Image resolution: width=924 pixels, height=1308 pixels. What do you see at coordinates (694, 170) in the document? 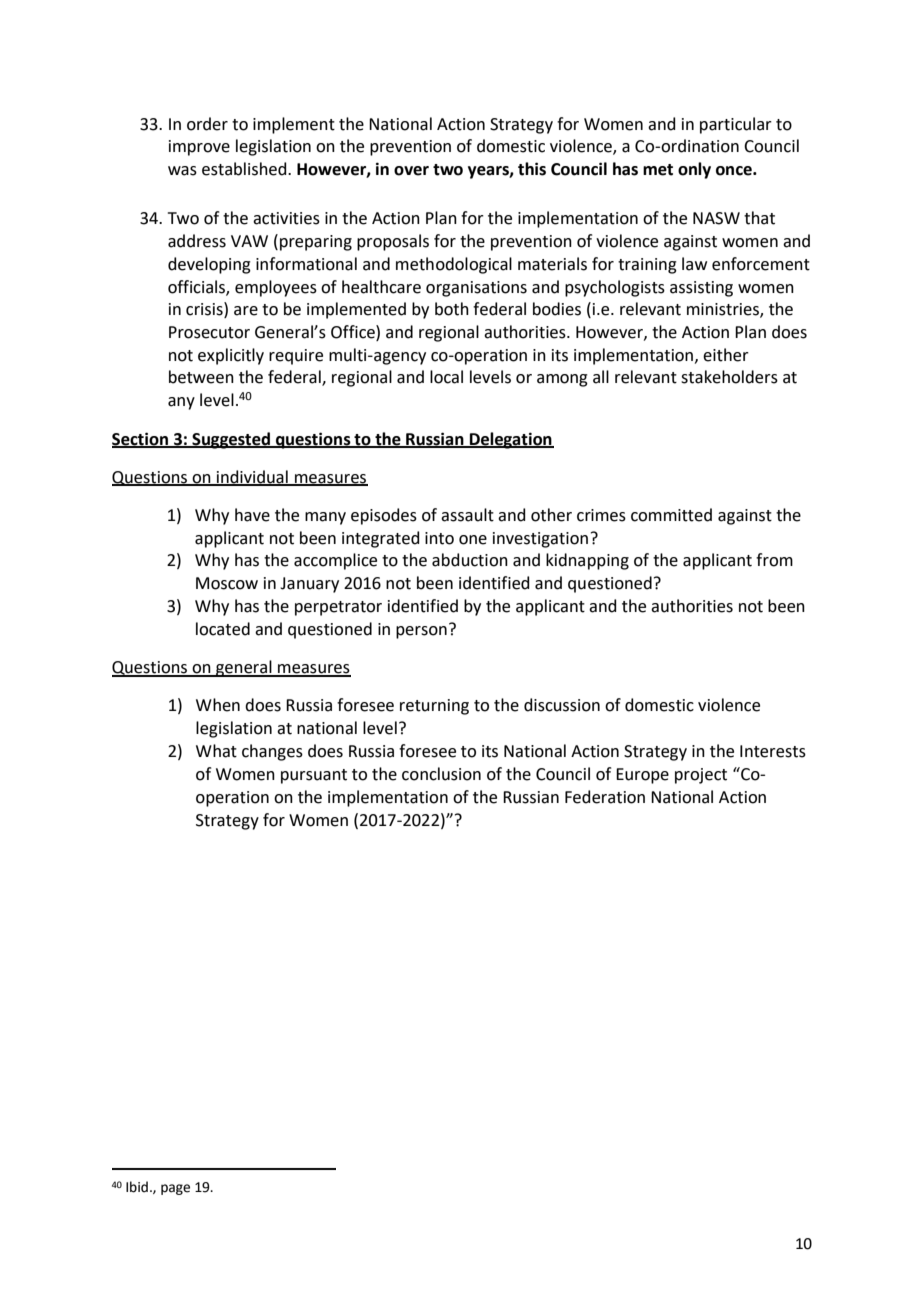
I see `only` at bounding box center [694, 170].
